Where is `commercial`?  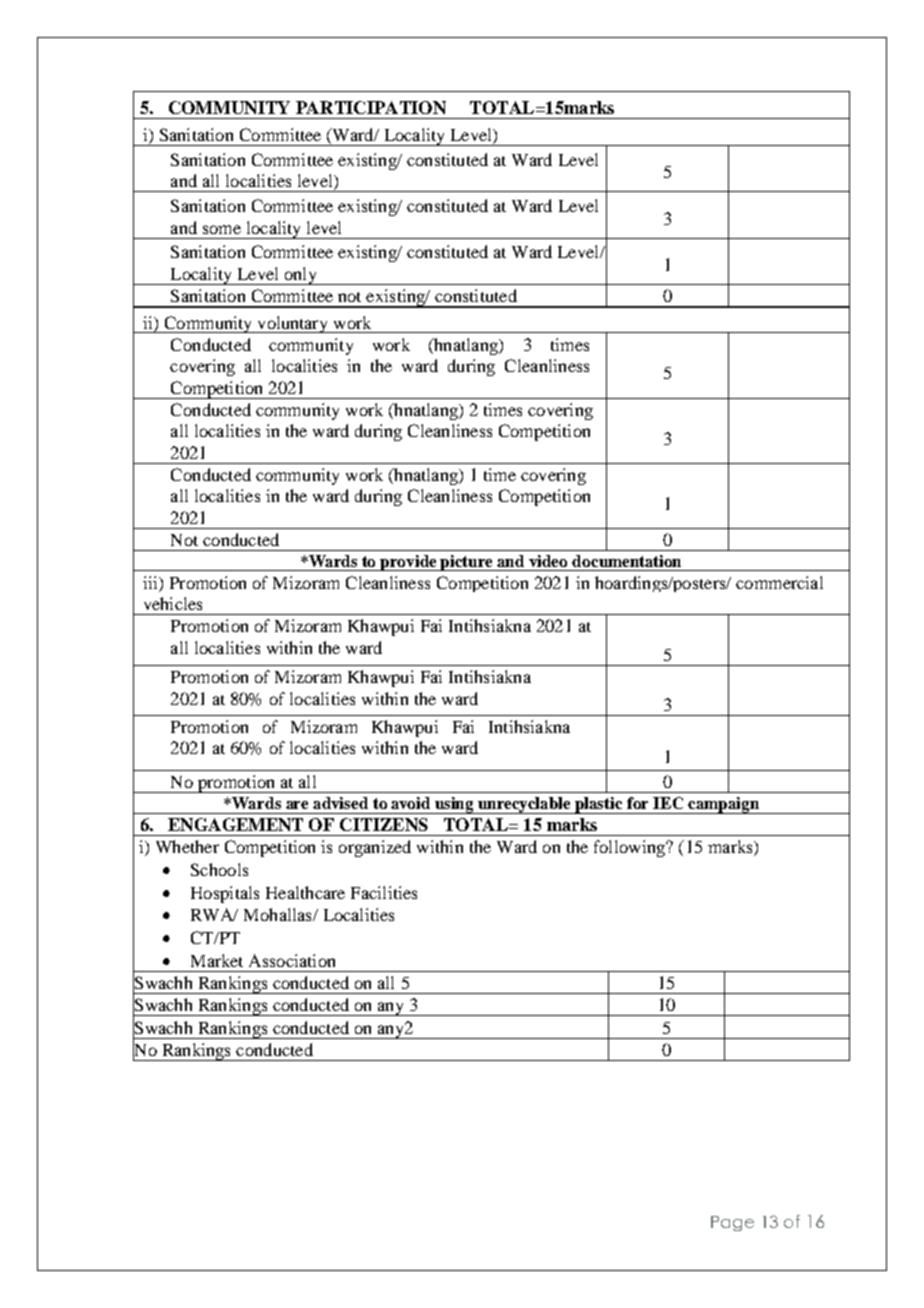 commercial is located at coordinates (779, 582).
